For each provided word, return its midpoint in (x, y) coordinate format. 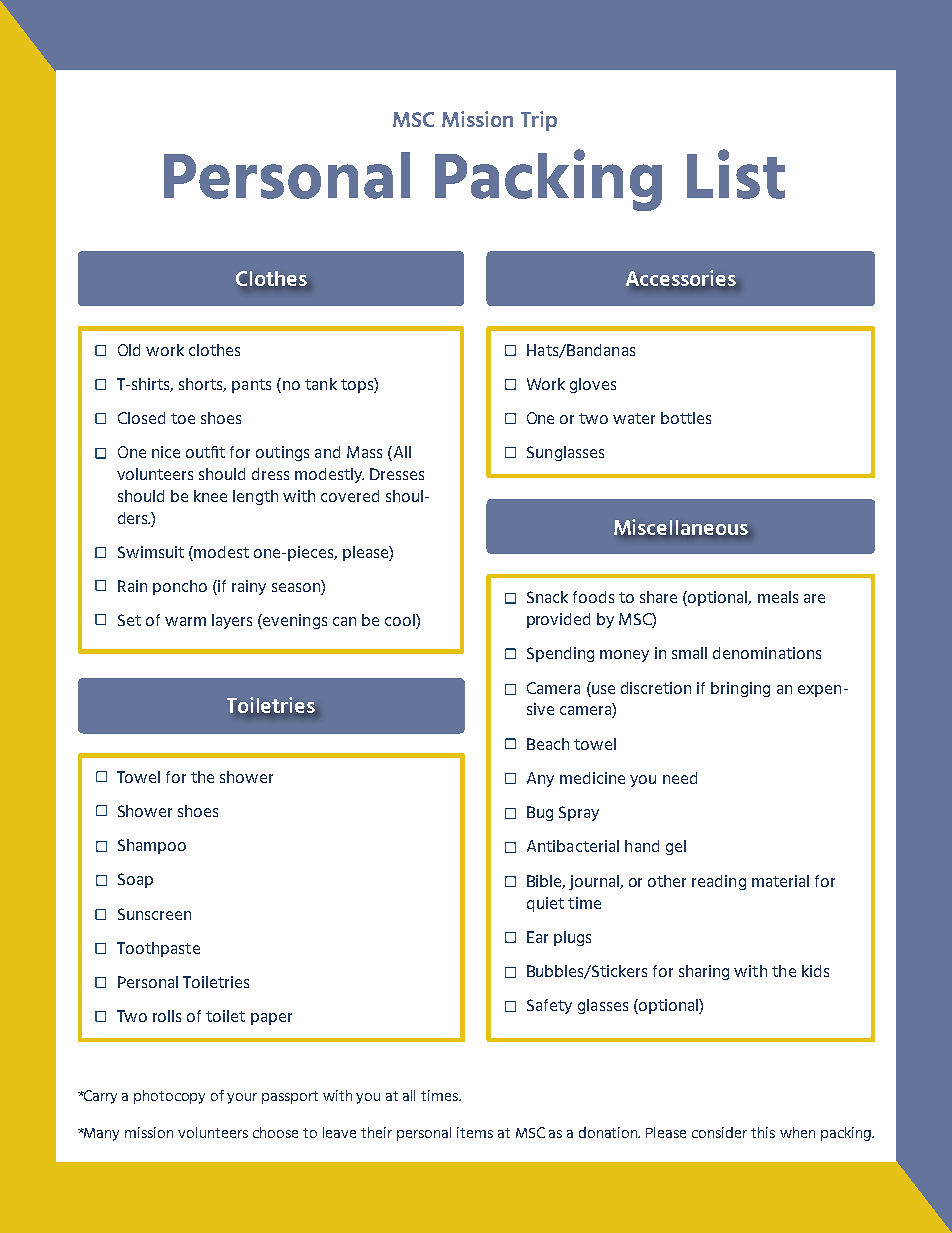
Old (129, 350)
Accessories (681, 278)
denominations (767, 653)
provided (558, 620)
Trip (539, 121)
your (242, 1098)
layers (232, 621)
